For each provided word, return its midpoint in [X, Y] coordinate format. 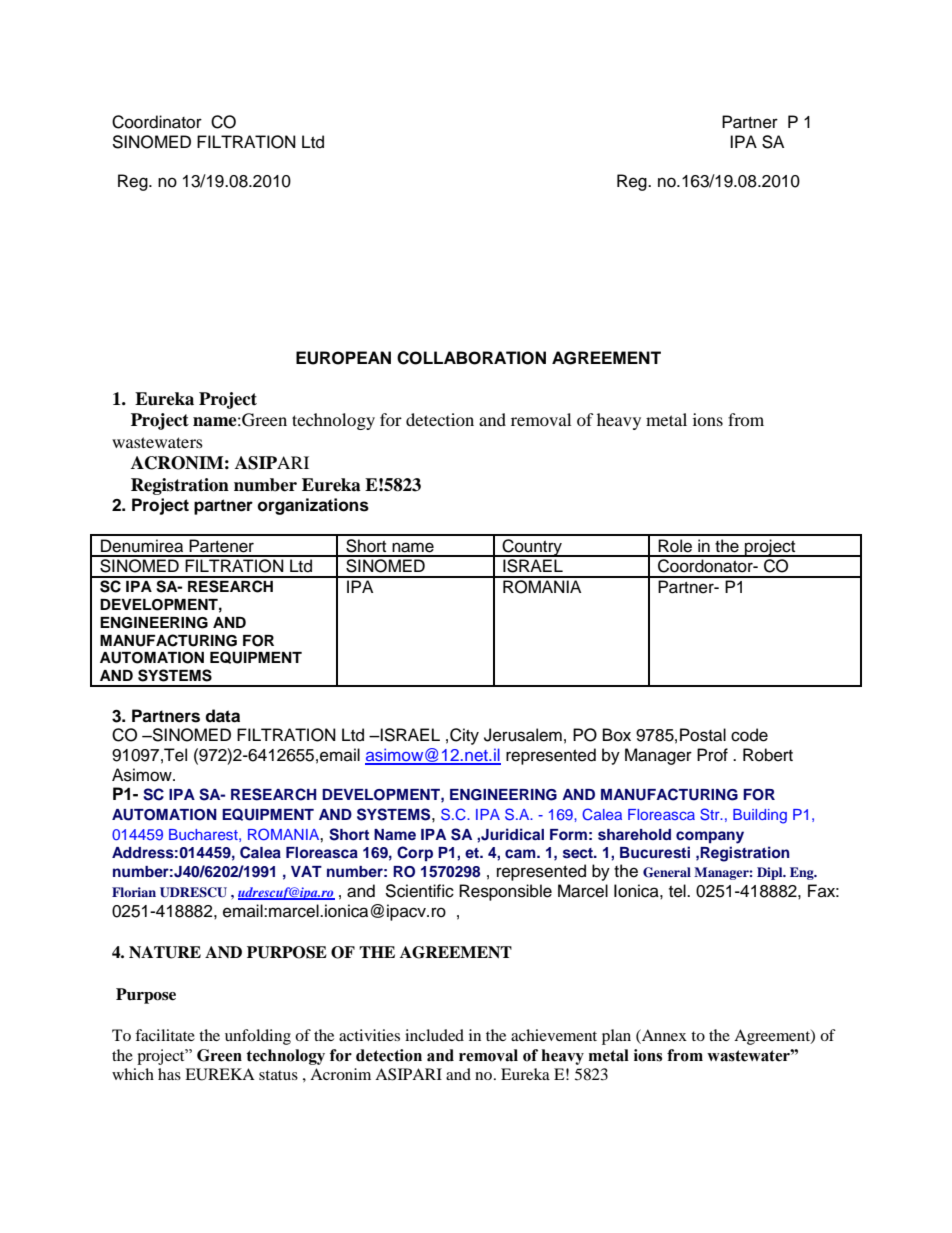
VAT [306, 871]
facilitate [165, 1035]
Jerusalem [523, 735]
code [749, 735]
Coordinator [157, 122]
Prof [712, 755]
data [222, 716]
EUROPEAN [343, 358]
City [464, 736]
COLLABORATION [471, 358]
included [434, 1035]
